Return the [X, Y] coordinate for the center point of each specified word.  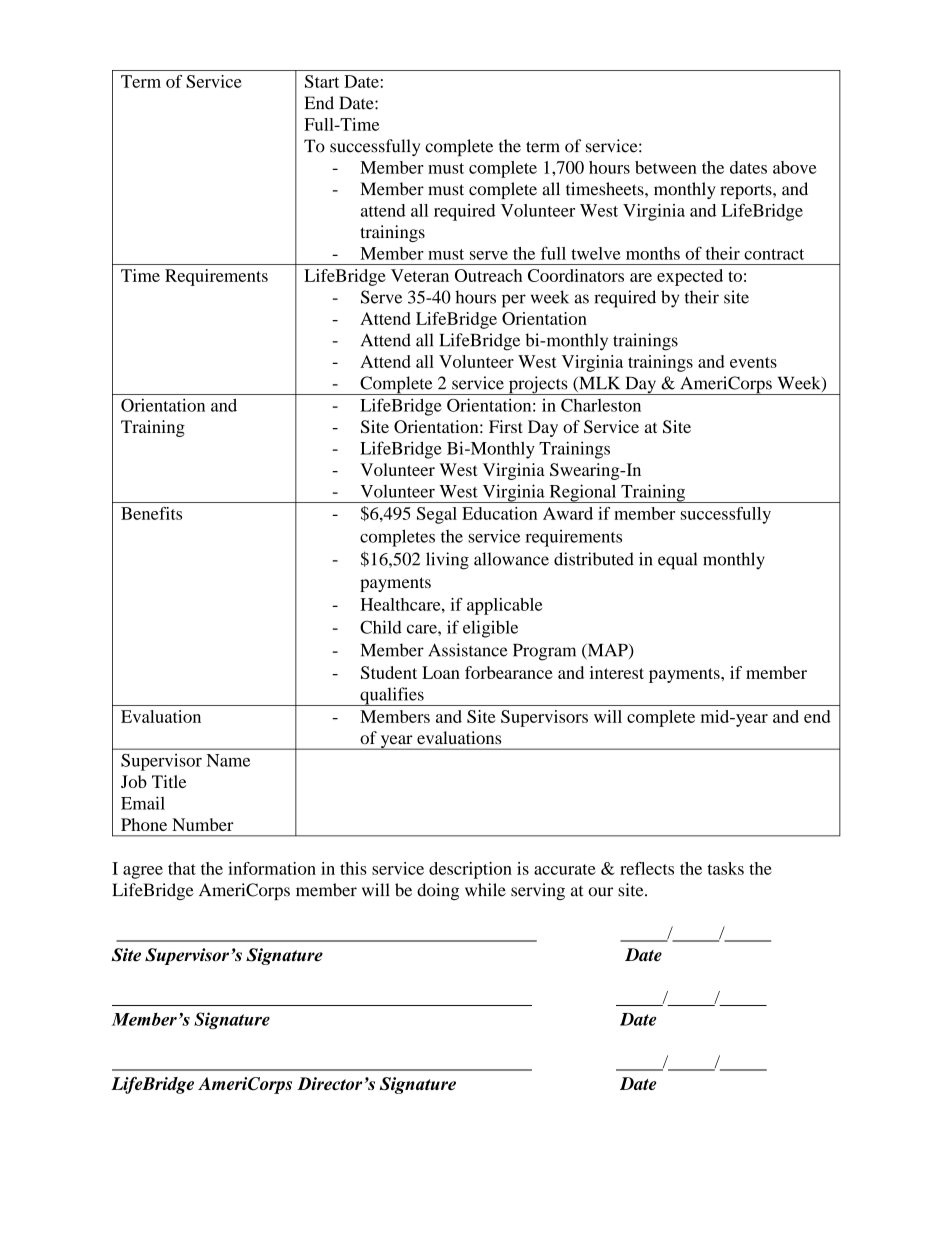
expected [690, 277]
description [470, 870]
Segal [437, 515]
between [666, 167]
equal [677, 561]
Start [322, 81]
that [182, 868]
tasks [725, 868]
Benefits [151, 513]
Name [228, 760]
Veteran [420, 275]
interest [617, 672]
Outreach [488, 275]
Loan [441, 672]
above [794, 167]
